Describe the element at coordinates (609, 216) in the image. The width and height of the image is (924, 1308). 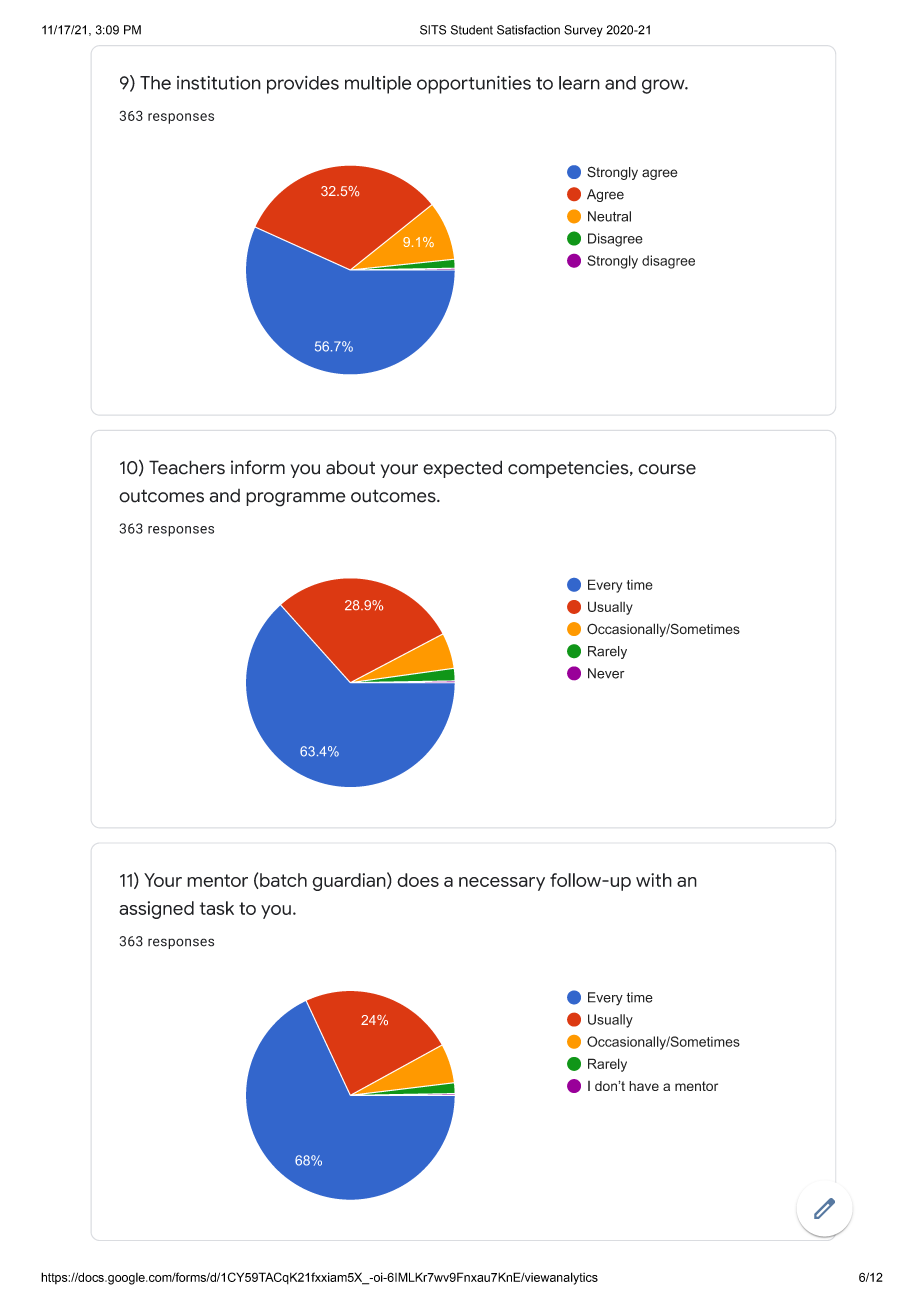
I see `Neutral` at that location.
